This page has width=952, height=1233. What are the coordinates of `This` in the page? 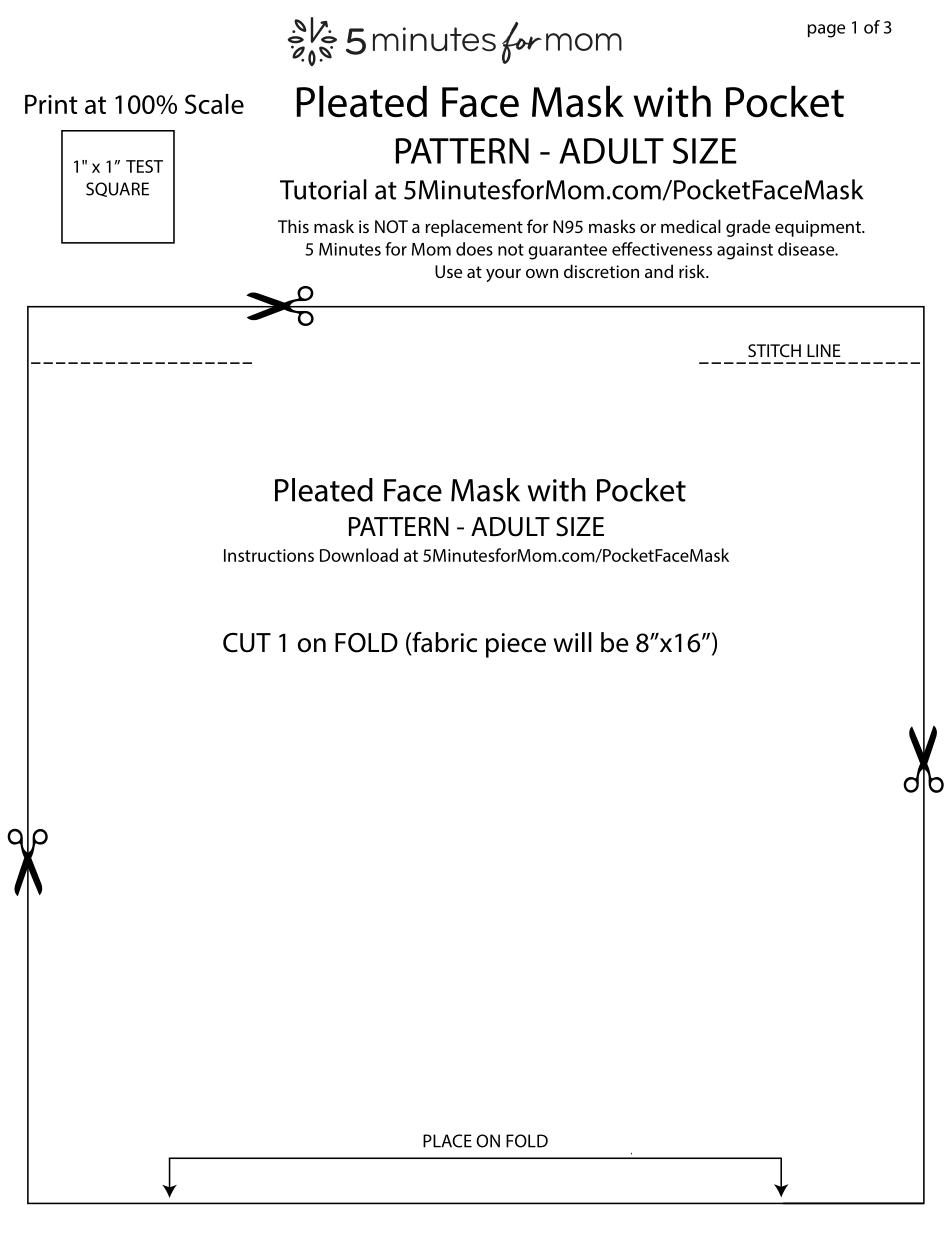 It's located at (293, 226).
